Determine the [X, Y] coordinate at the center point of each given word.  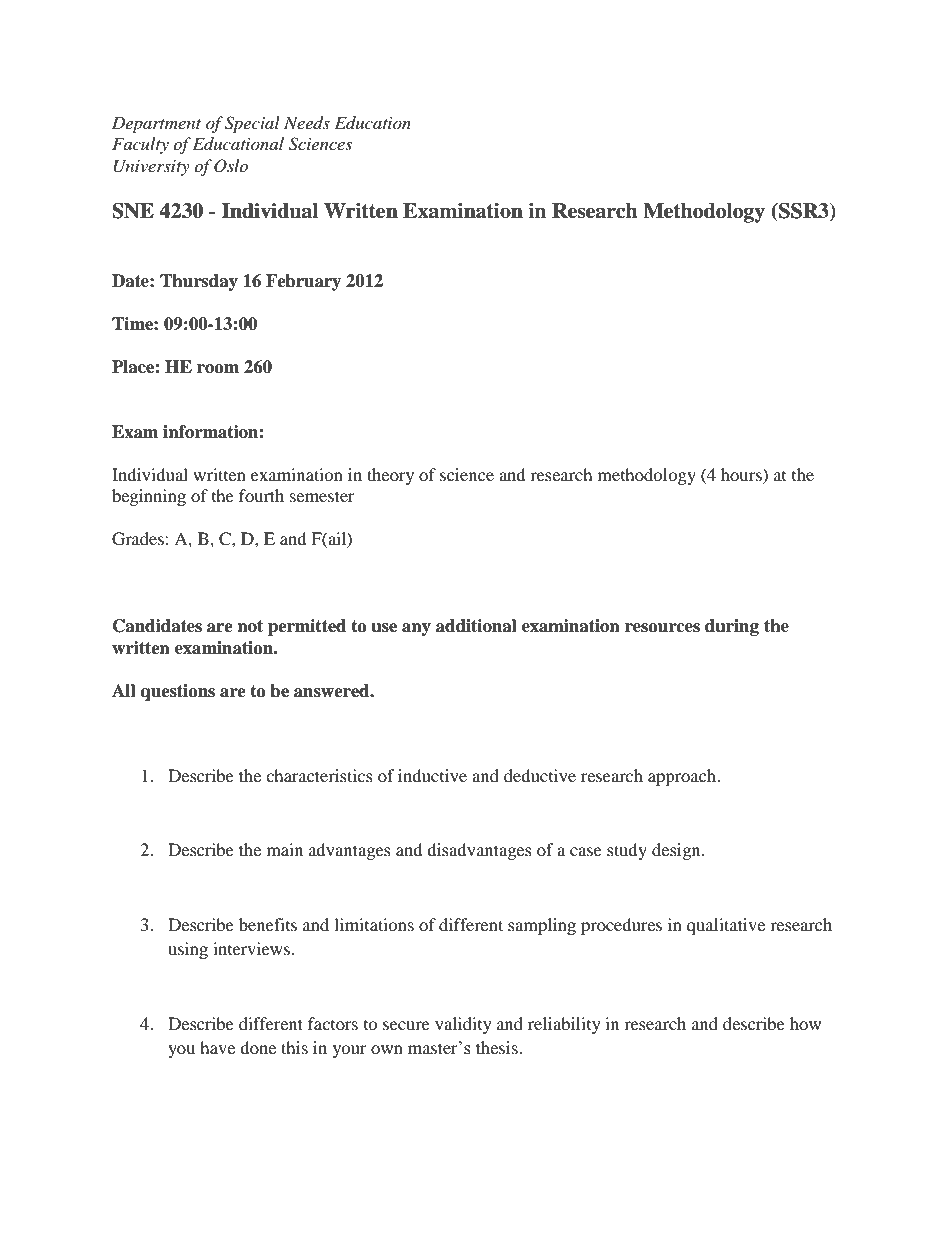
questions [178, 692]
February [303, 282]
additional [476, 626]
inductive [432, 775]
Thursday [199, 282]
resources [662, 628]
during [732, 627]
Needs [307, 123]
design [677, 851]
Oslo [231, 166]
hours [742, 474]
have [217, 1047]
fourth [261, 495]
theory [390, 476]
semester [322, 496]
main [285, 849]
